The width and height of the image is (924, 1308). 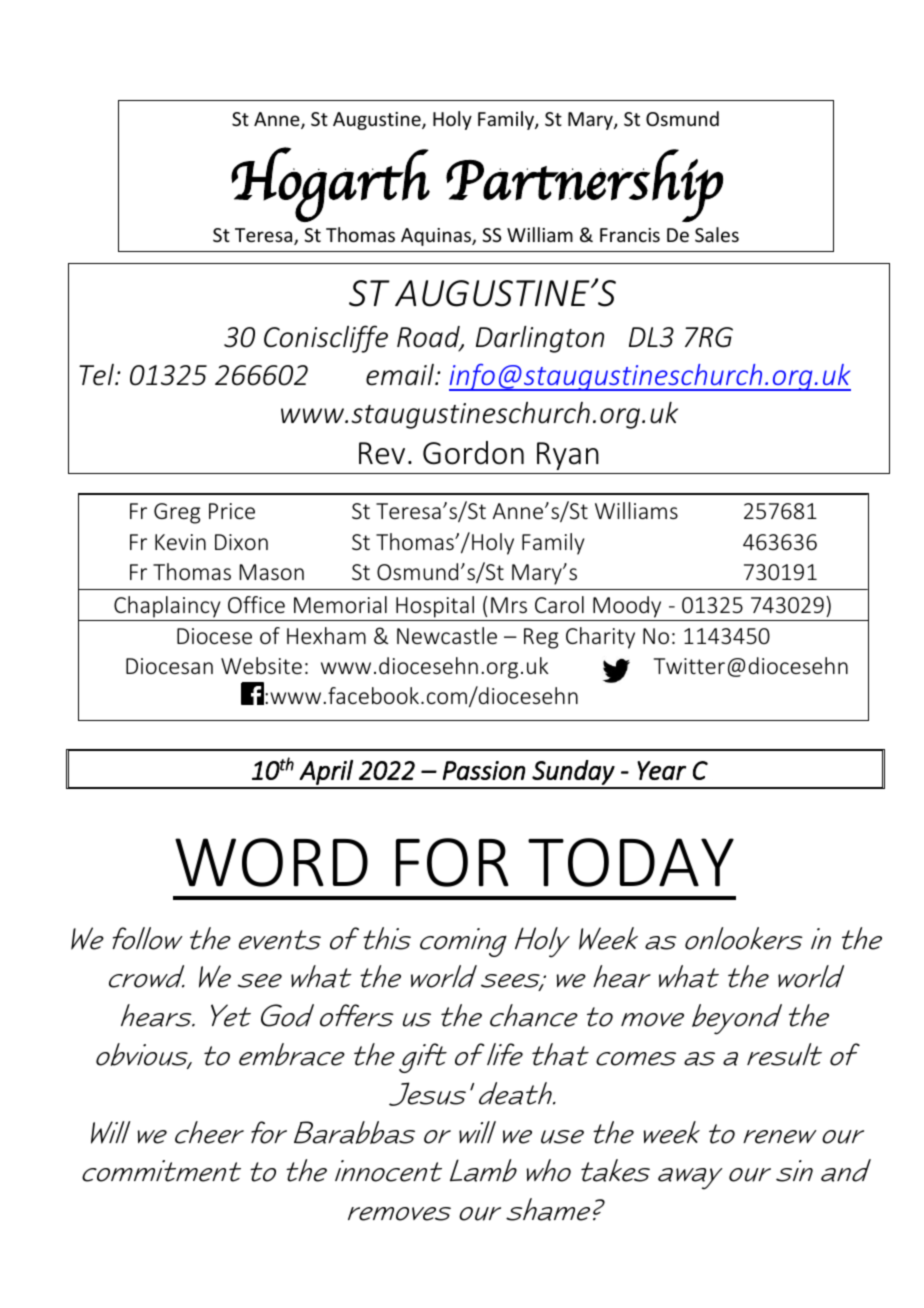 I want to click on Rev, so click(x=382, y=453).
